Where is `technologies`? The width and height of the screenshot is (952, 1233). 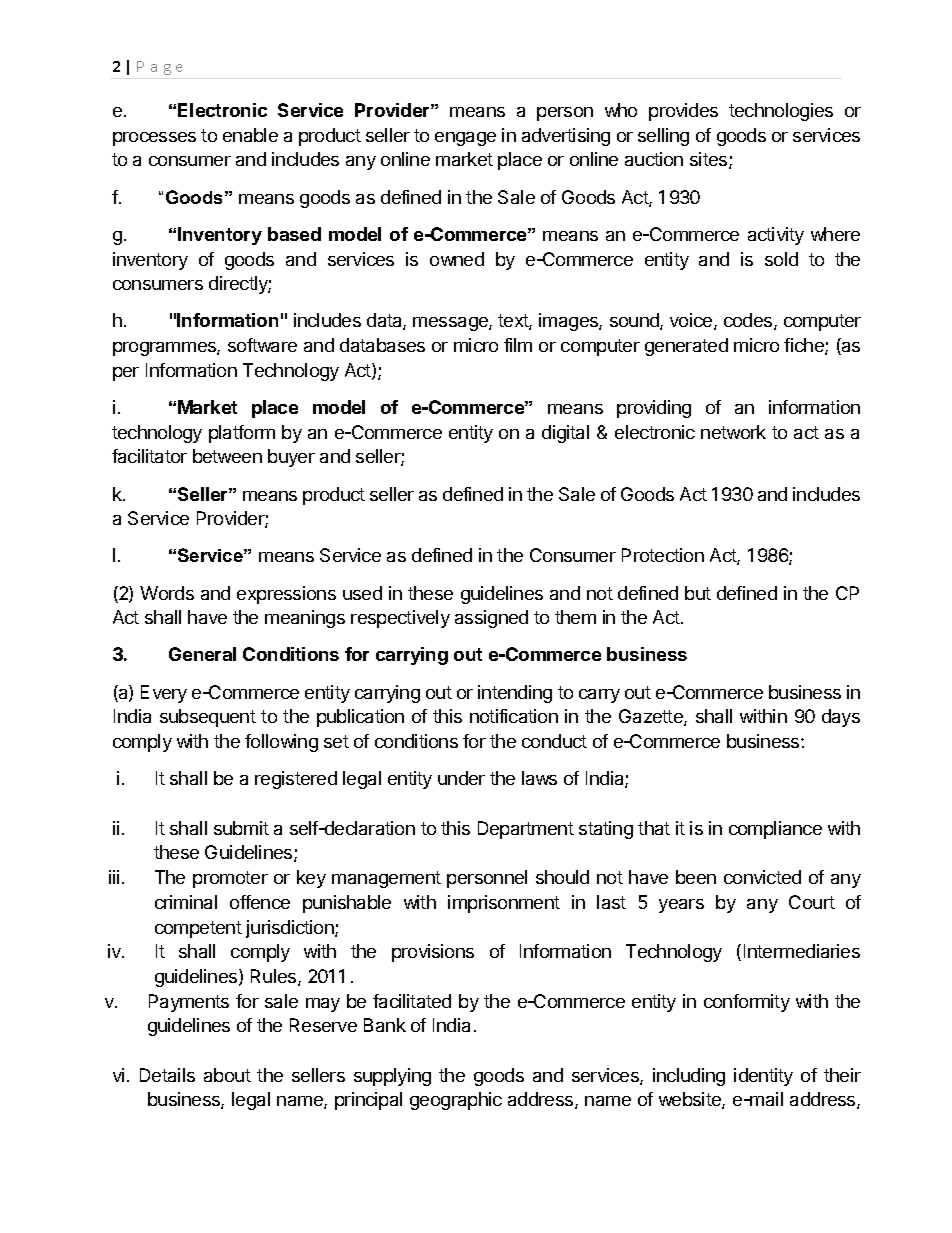 technologies is located at coordinates (781, 112).
